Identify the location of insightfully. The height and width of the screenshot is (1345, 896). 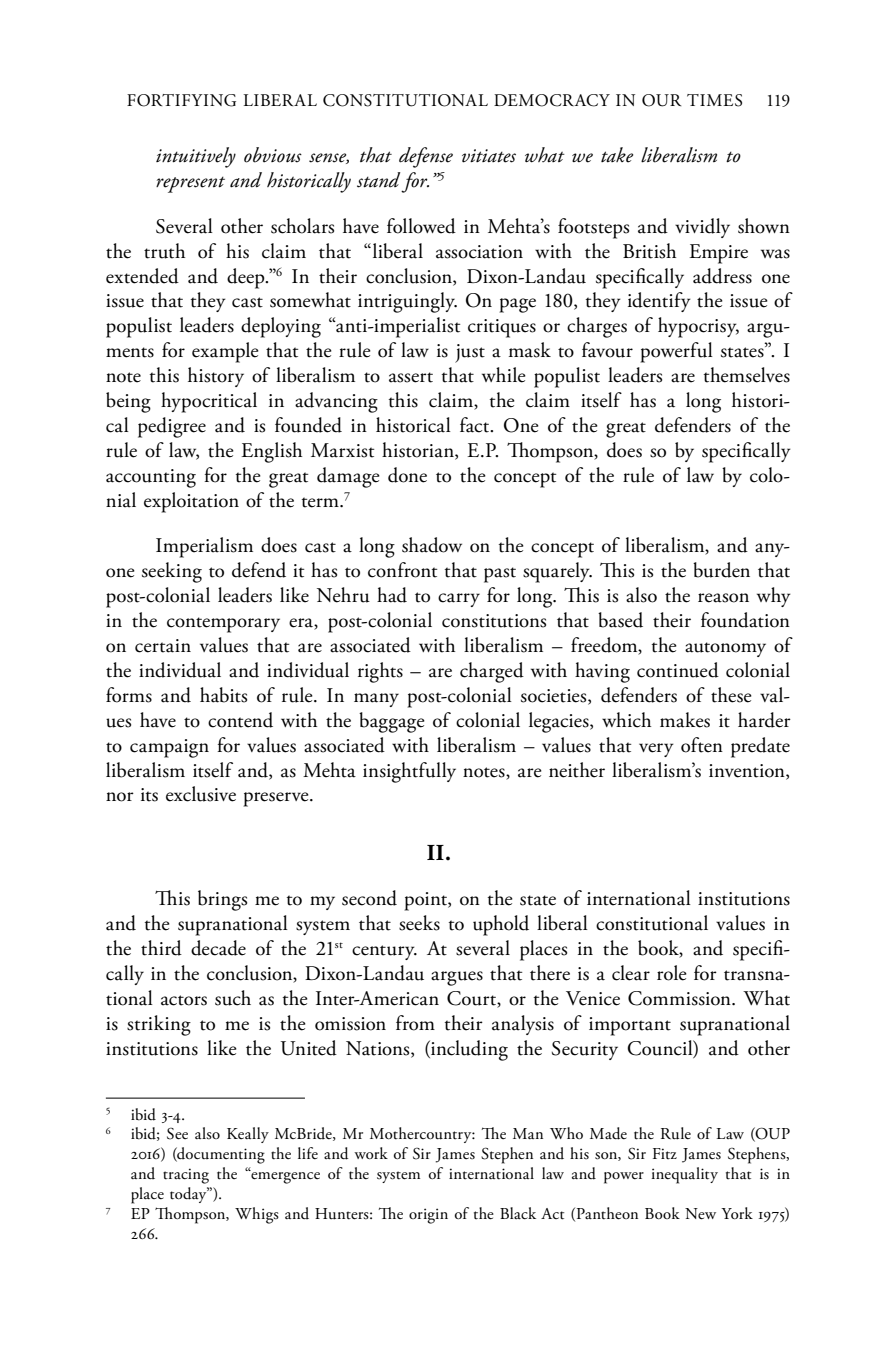
(409, 772).
